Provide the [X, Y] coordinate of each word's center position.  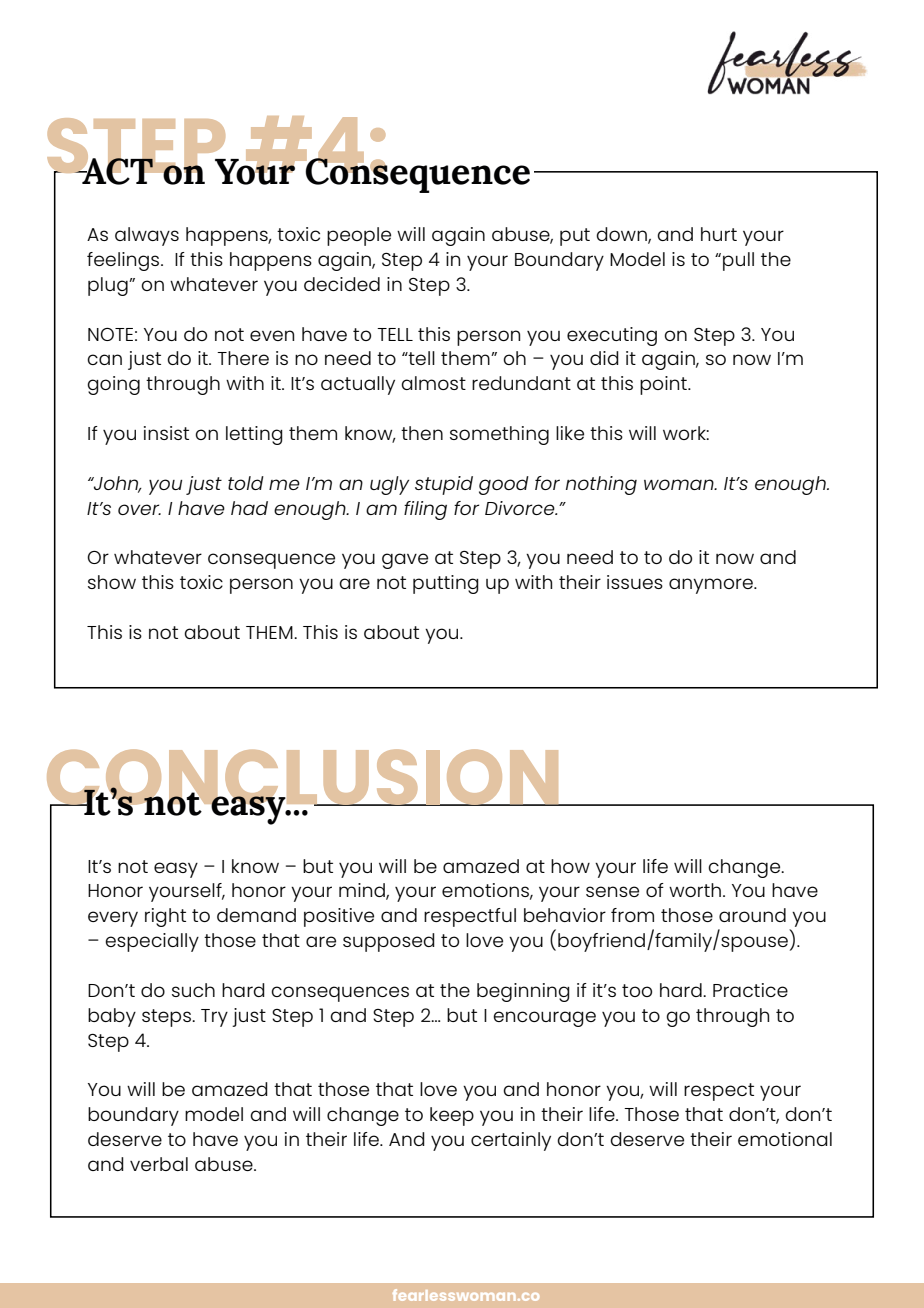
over [139, 509]
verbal [159, 1164]
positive [339, 917]
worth [696, 890]
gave [405, 561]
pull [738, 261]
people [359, 236]
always [147, 236]
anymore [712, 586]
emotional [785, 1139]
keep [452, 1116]
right [165, 917]
